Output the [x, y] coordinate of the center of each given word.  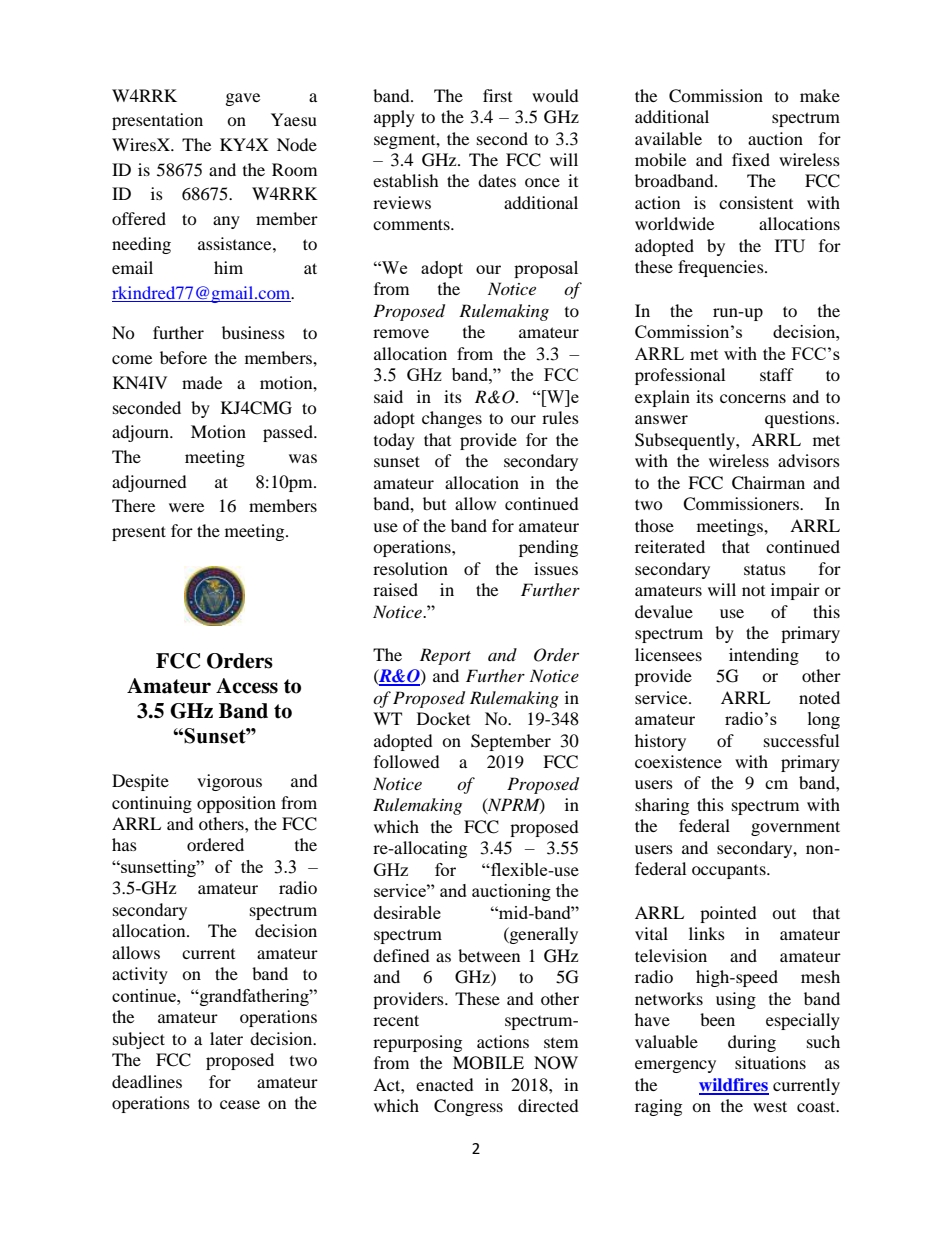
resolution [410, 568]
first [497, 95]
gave [243, 99]
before [183, 357]
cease [240, 1104]
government [795, 828]
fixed [751, 159]
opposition [236, 804]
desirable [407, 912]
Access [247, 686]
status [765, 569]
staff [777, 374]
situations [770, 1062]
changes [452, 419]
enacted [445, 1084]
